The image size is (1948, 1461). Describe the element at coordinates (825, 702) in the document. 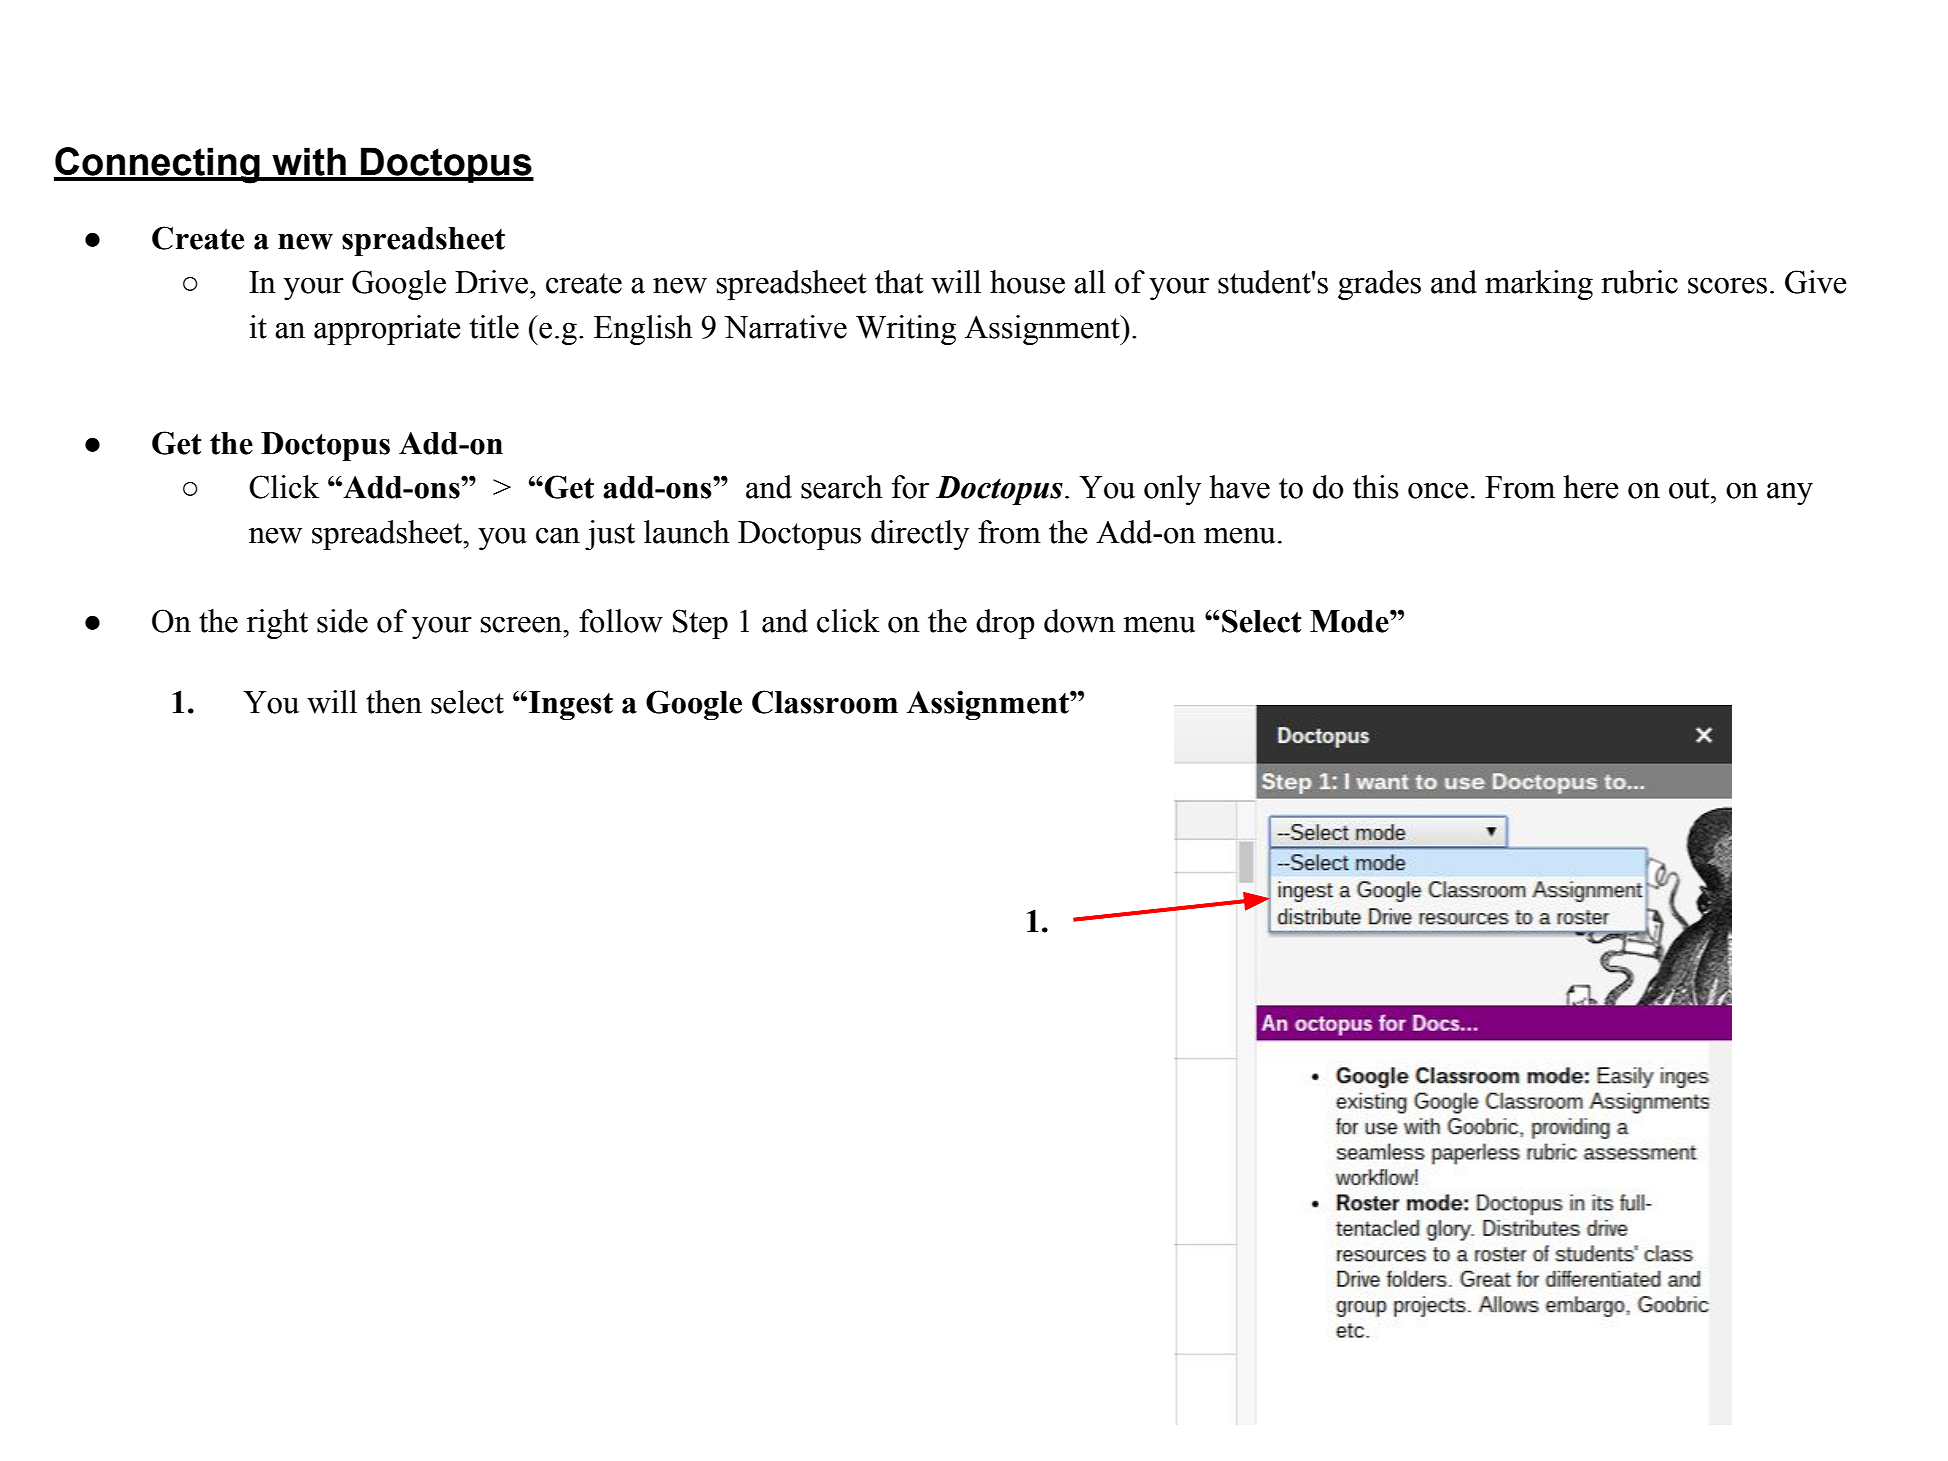

I see `Classroom` at that location.
